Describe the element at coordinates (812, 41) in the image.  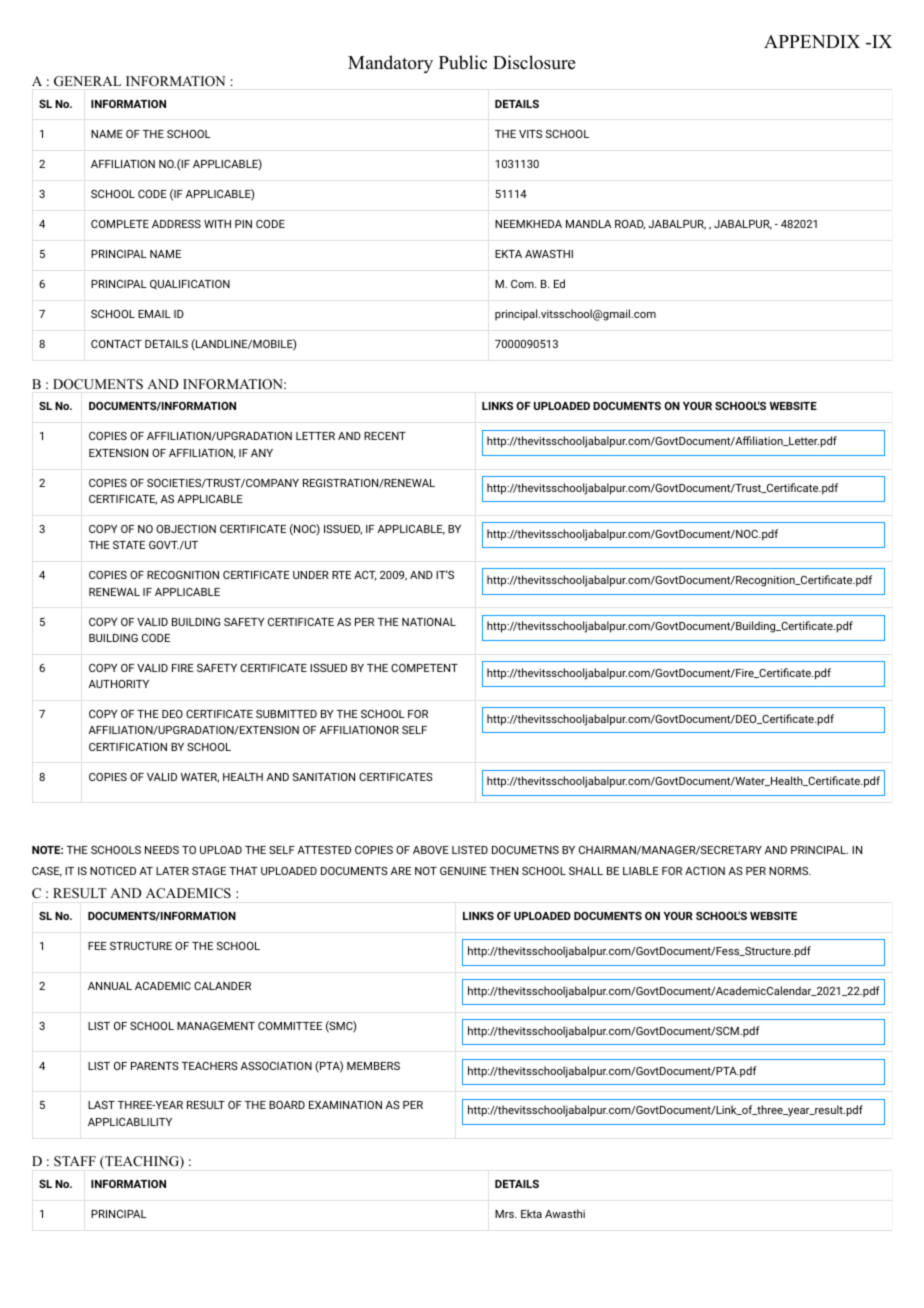
I see `APPENDIX` at that location.
